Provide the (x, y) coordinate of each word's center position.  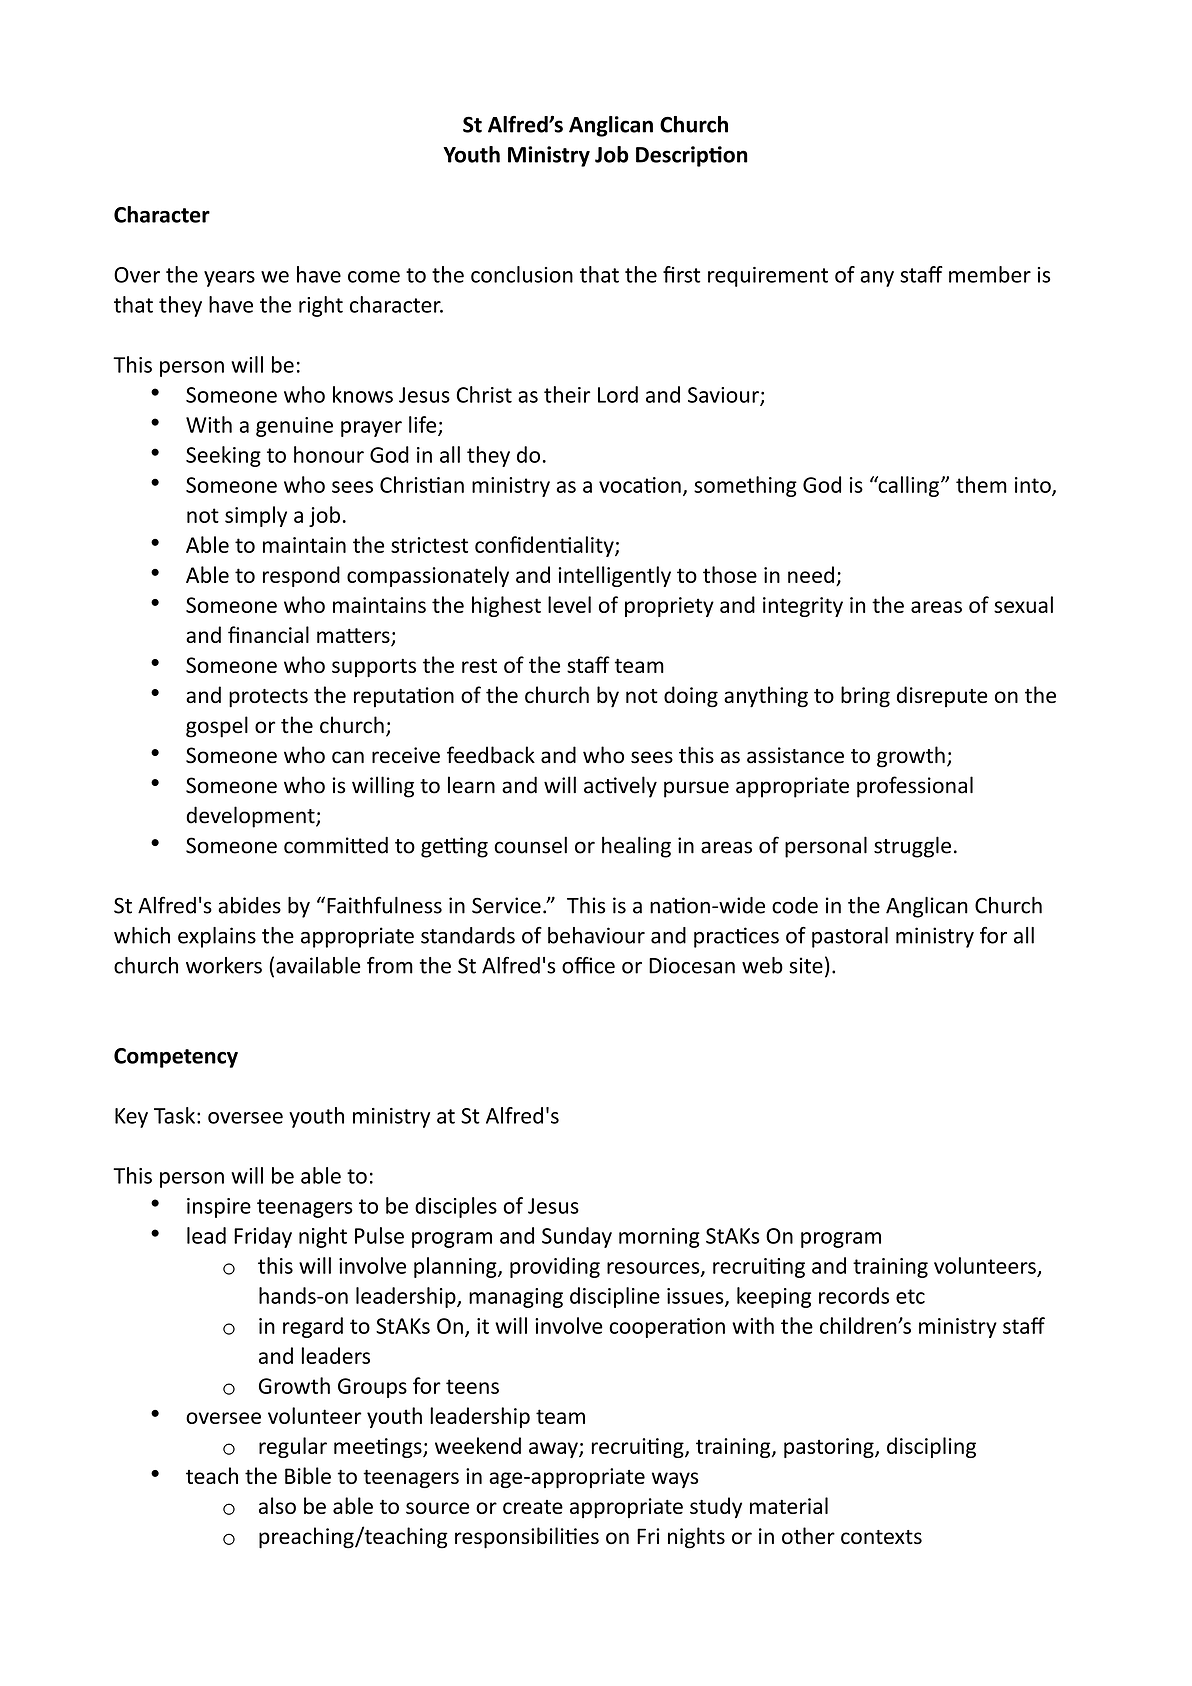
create (533, 1507)
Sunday (577, 1237)
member (990, 274)
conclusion (522, 274)
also (277, 1505)
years (229, 279)
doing (691, 697)
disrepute (942, 697)
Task (174, 1115)
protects (268, 698)
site (806, 965)
